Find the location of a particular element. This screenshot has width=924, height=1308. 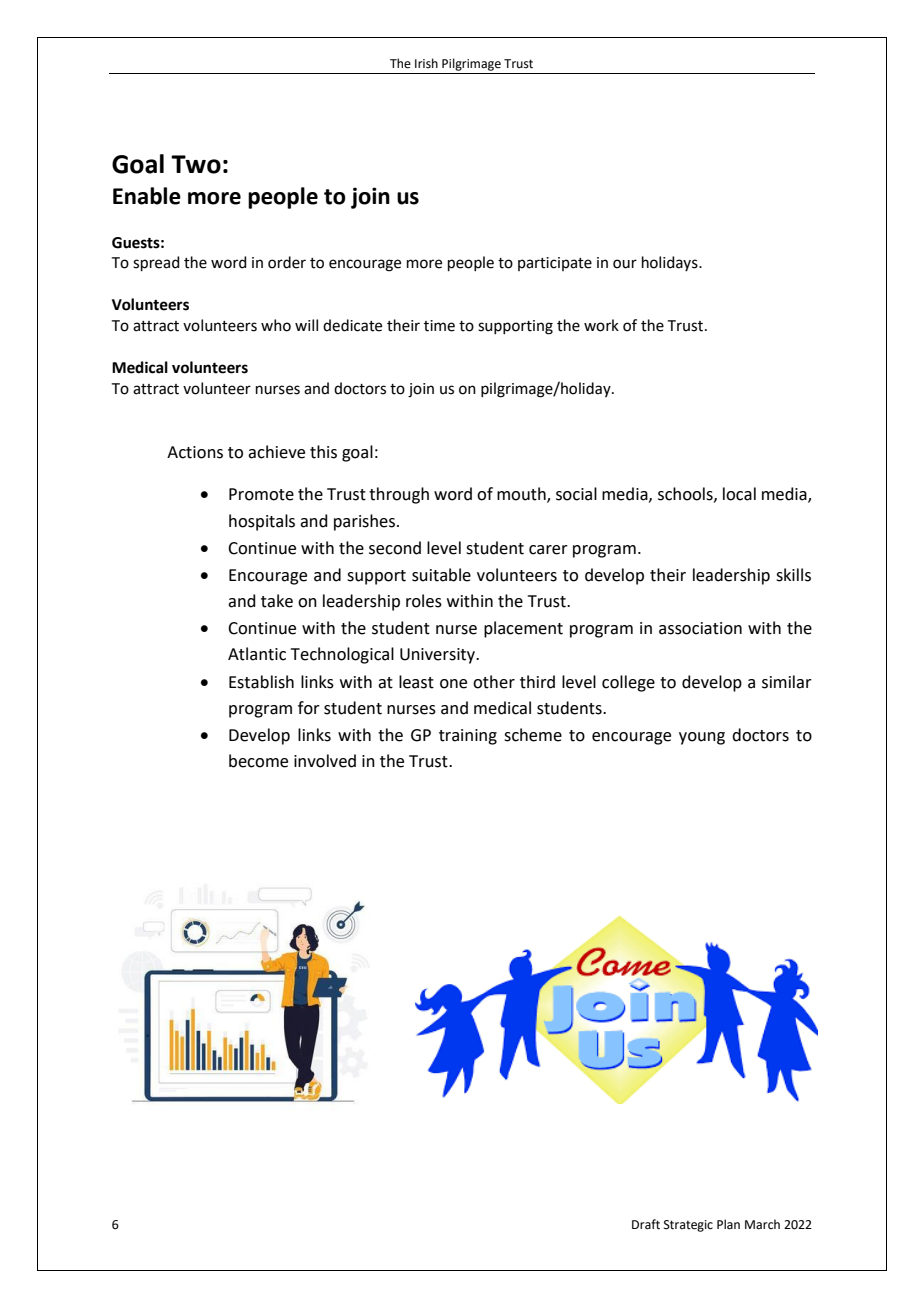

University is located at coordinates (439, 656).
